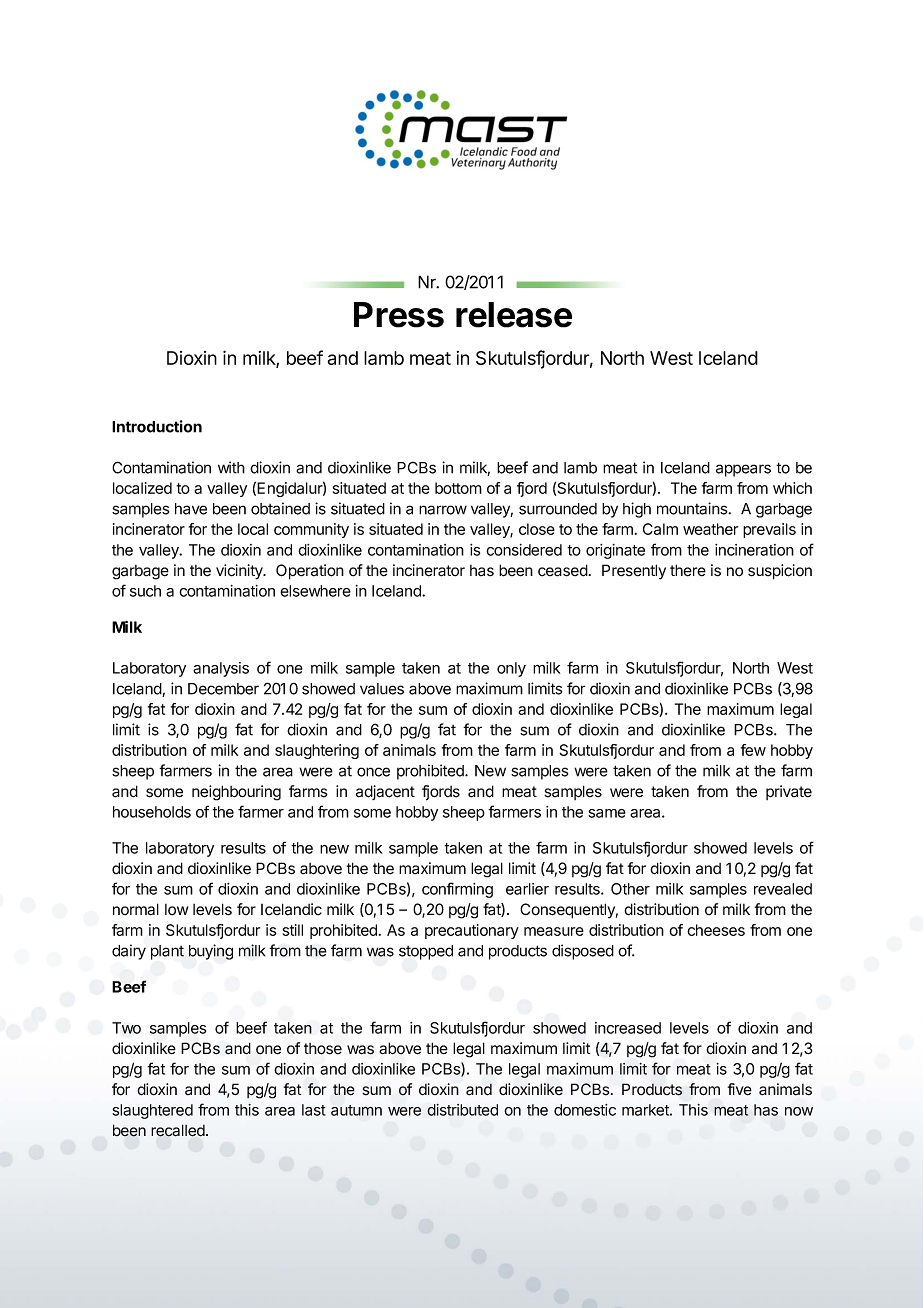 Image resolution: width=924 pixels, height=1308 pixels. What do you see at coordinates (753, 750) in the screenshot?
I see `few` at bounding box center [753, 750].
